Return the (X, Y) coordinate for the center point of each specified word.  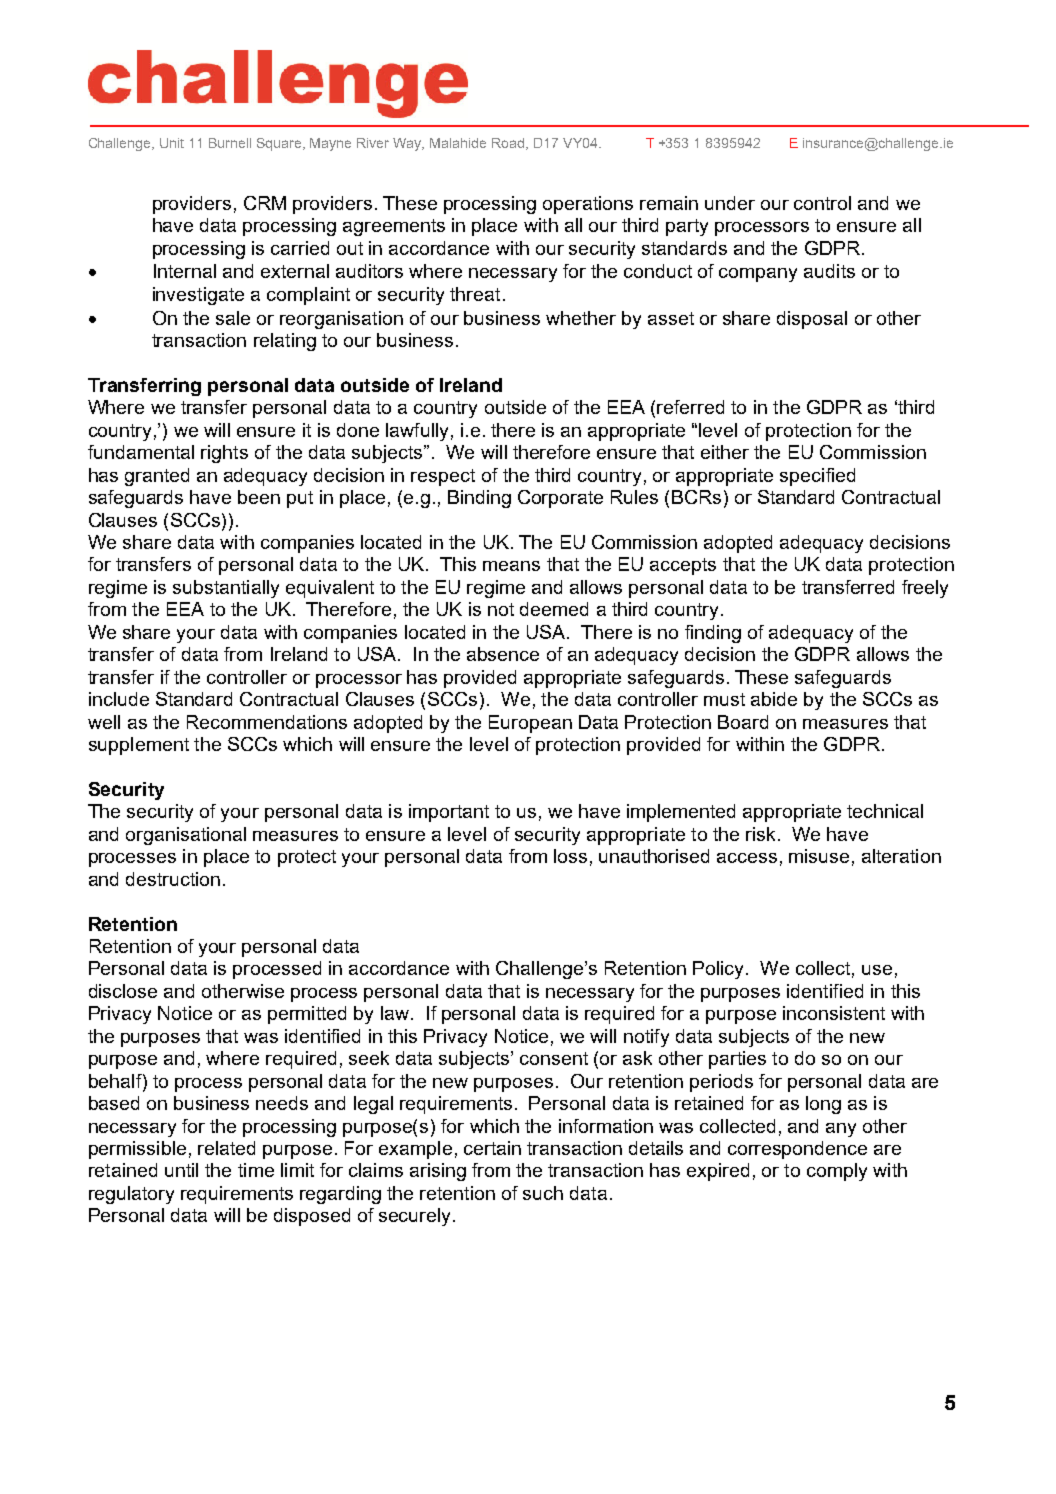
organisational (186, 836)
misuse (819, 856)
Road (509, 144)
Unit (172, 143)
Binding (479, 499)
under (730, 203)
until (181, 1170)
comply (837, 1172)
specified (817, 477)
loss (570, 856)
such (543, 1193)
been (259, 497)
